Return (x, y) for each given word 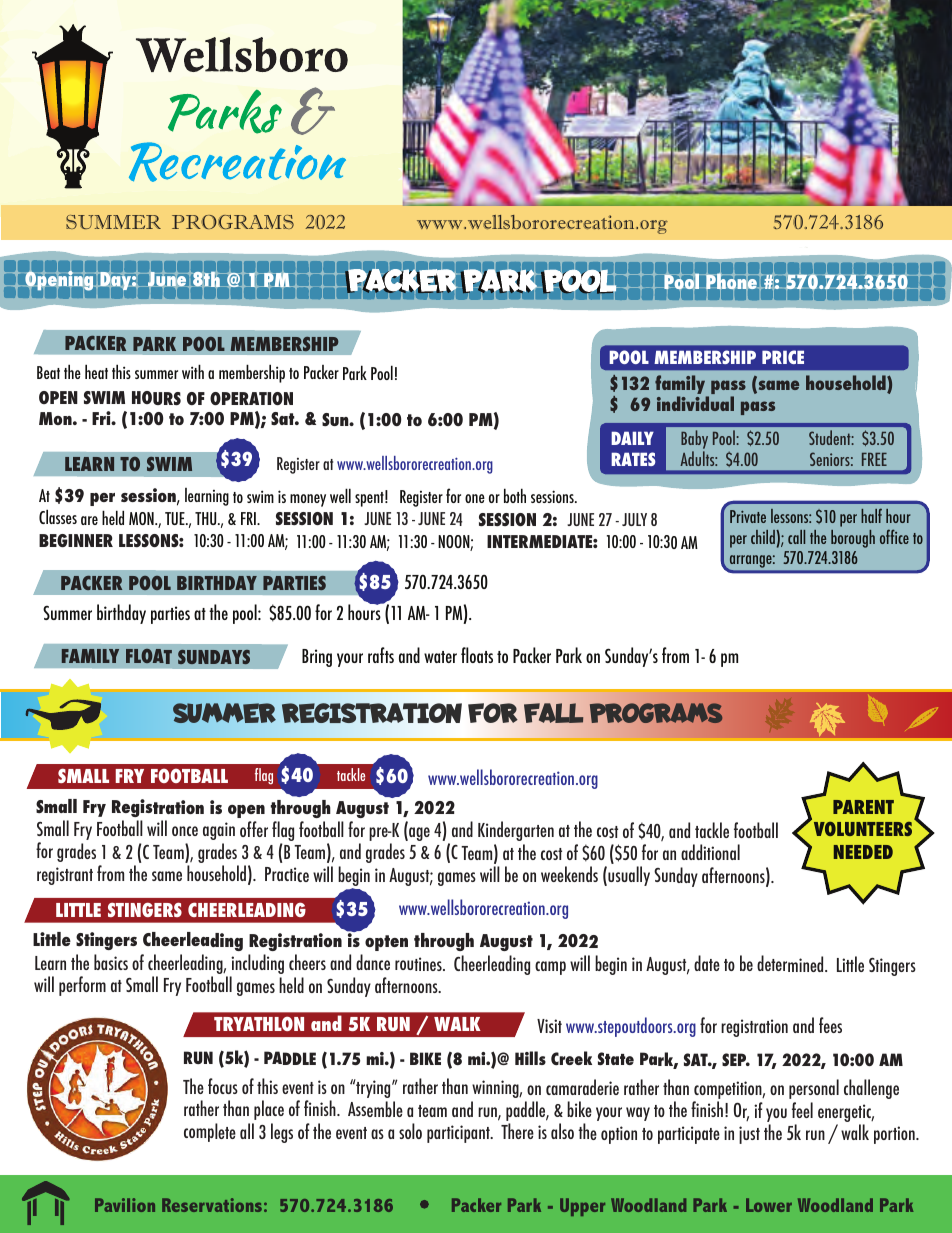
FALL (554, 713)
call (796, 537)
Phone (731, 281)
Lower (769, 1205)
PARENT (863, 807)
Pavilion (125, 1205)
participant (459, 1134)
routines (419, 964)
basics (111, 962)
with (193, 371)
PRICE (783, 357)
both (515, 495)
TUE (176, 518)
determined (791, 963)
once (185, 831)
